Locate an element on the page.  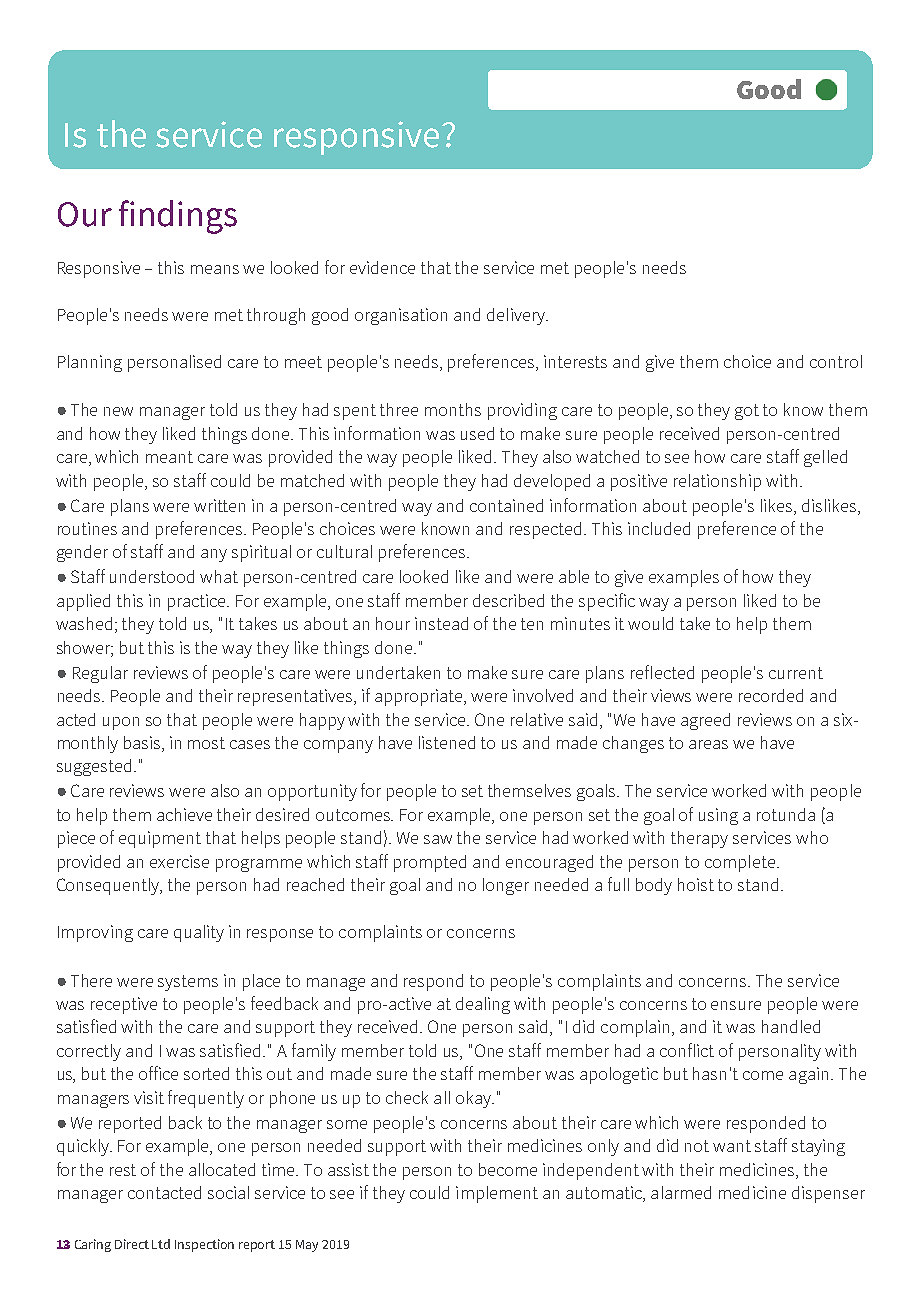
most is located at coordinates (206, 743).
